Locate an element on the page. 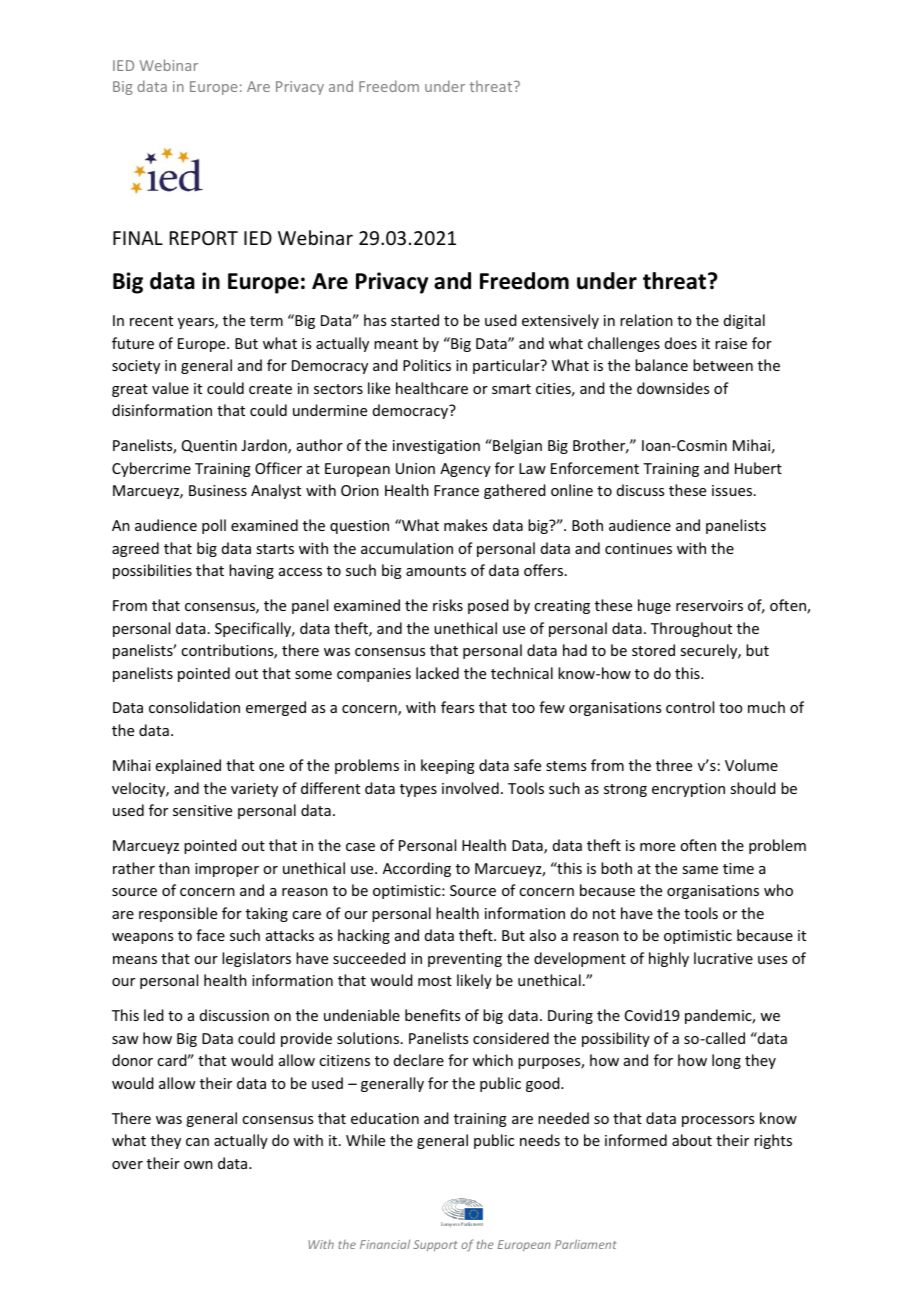  Support is located at coordinates (435, 1246).
